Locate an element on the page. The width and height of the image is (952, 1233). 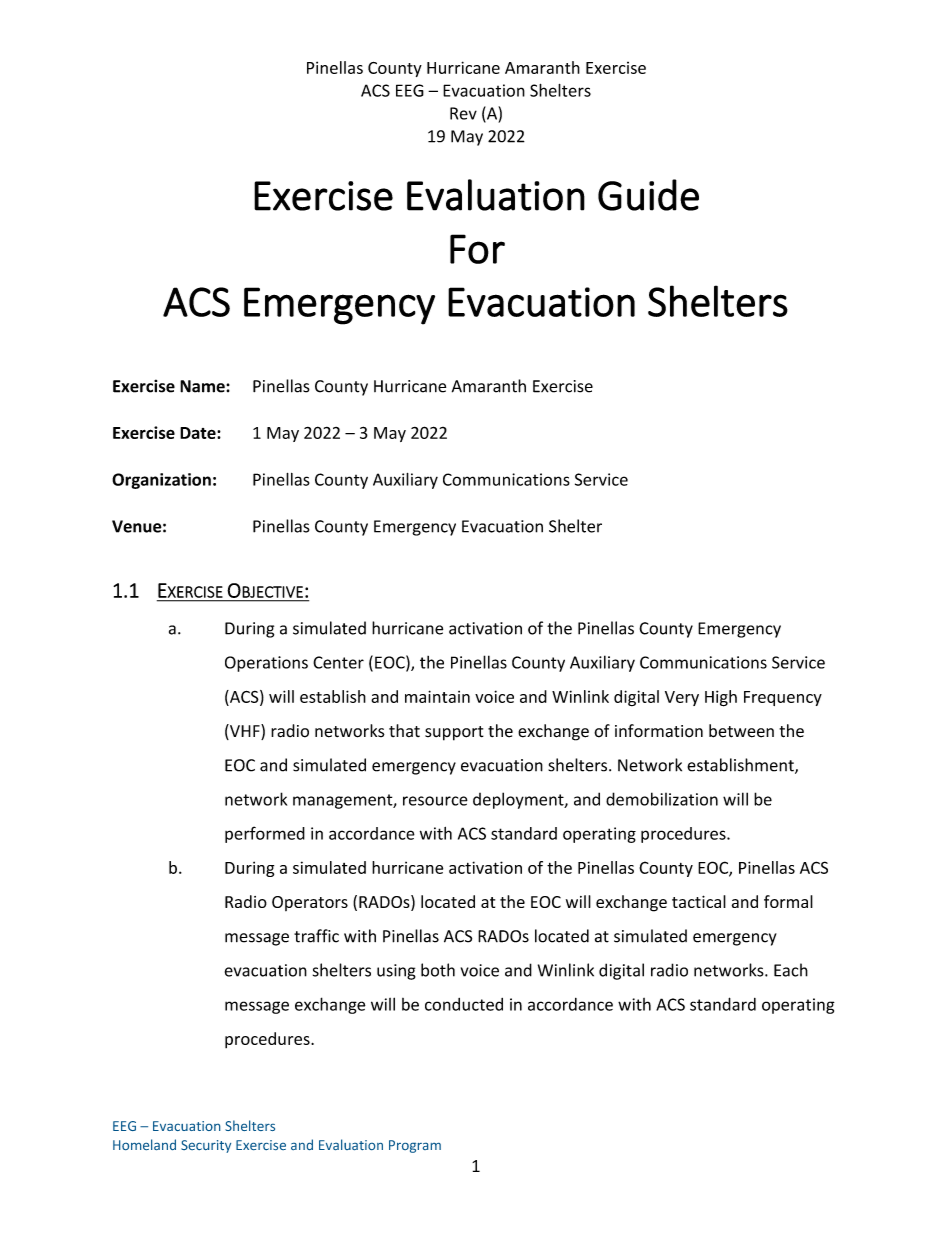
Name is located at coordinates (203, 386).
